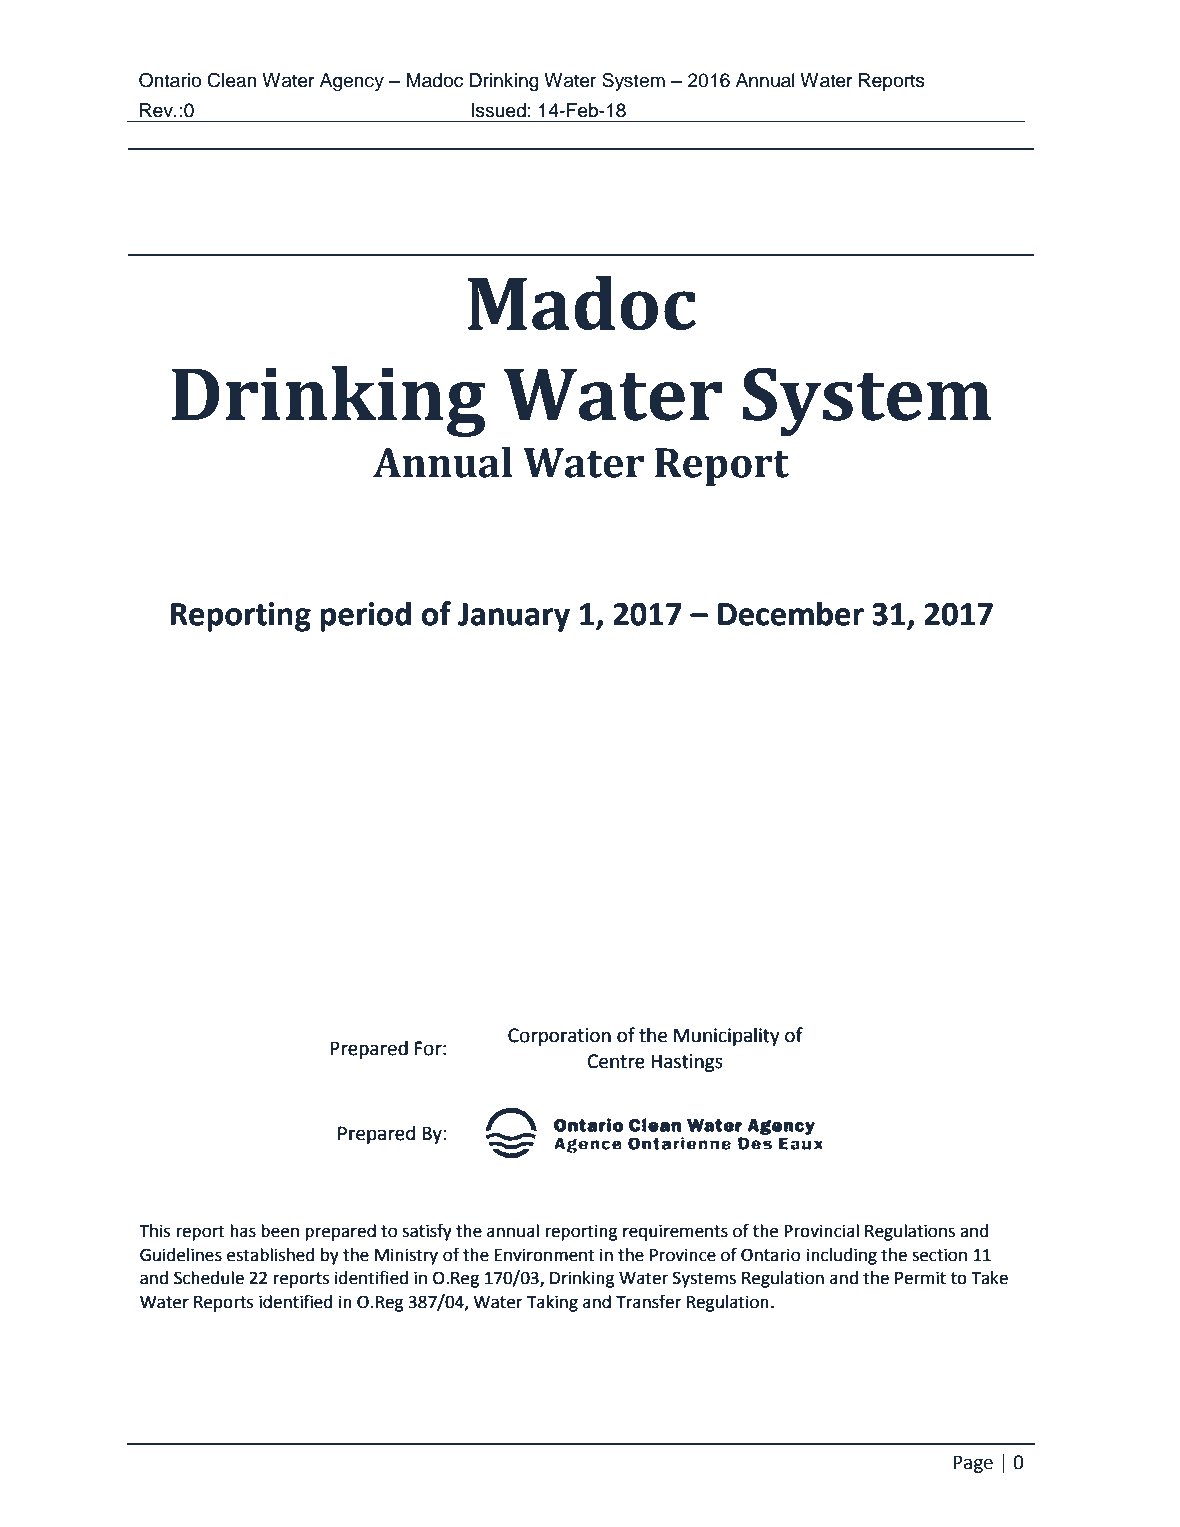  What do you see at coordinates (209, 1278) in the screenshot?
I see `Schedule` at bounding box center [209, 1278].
